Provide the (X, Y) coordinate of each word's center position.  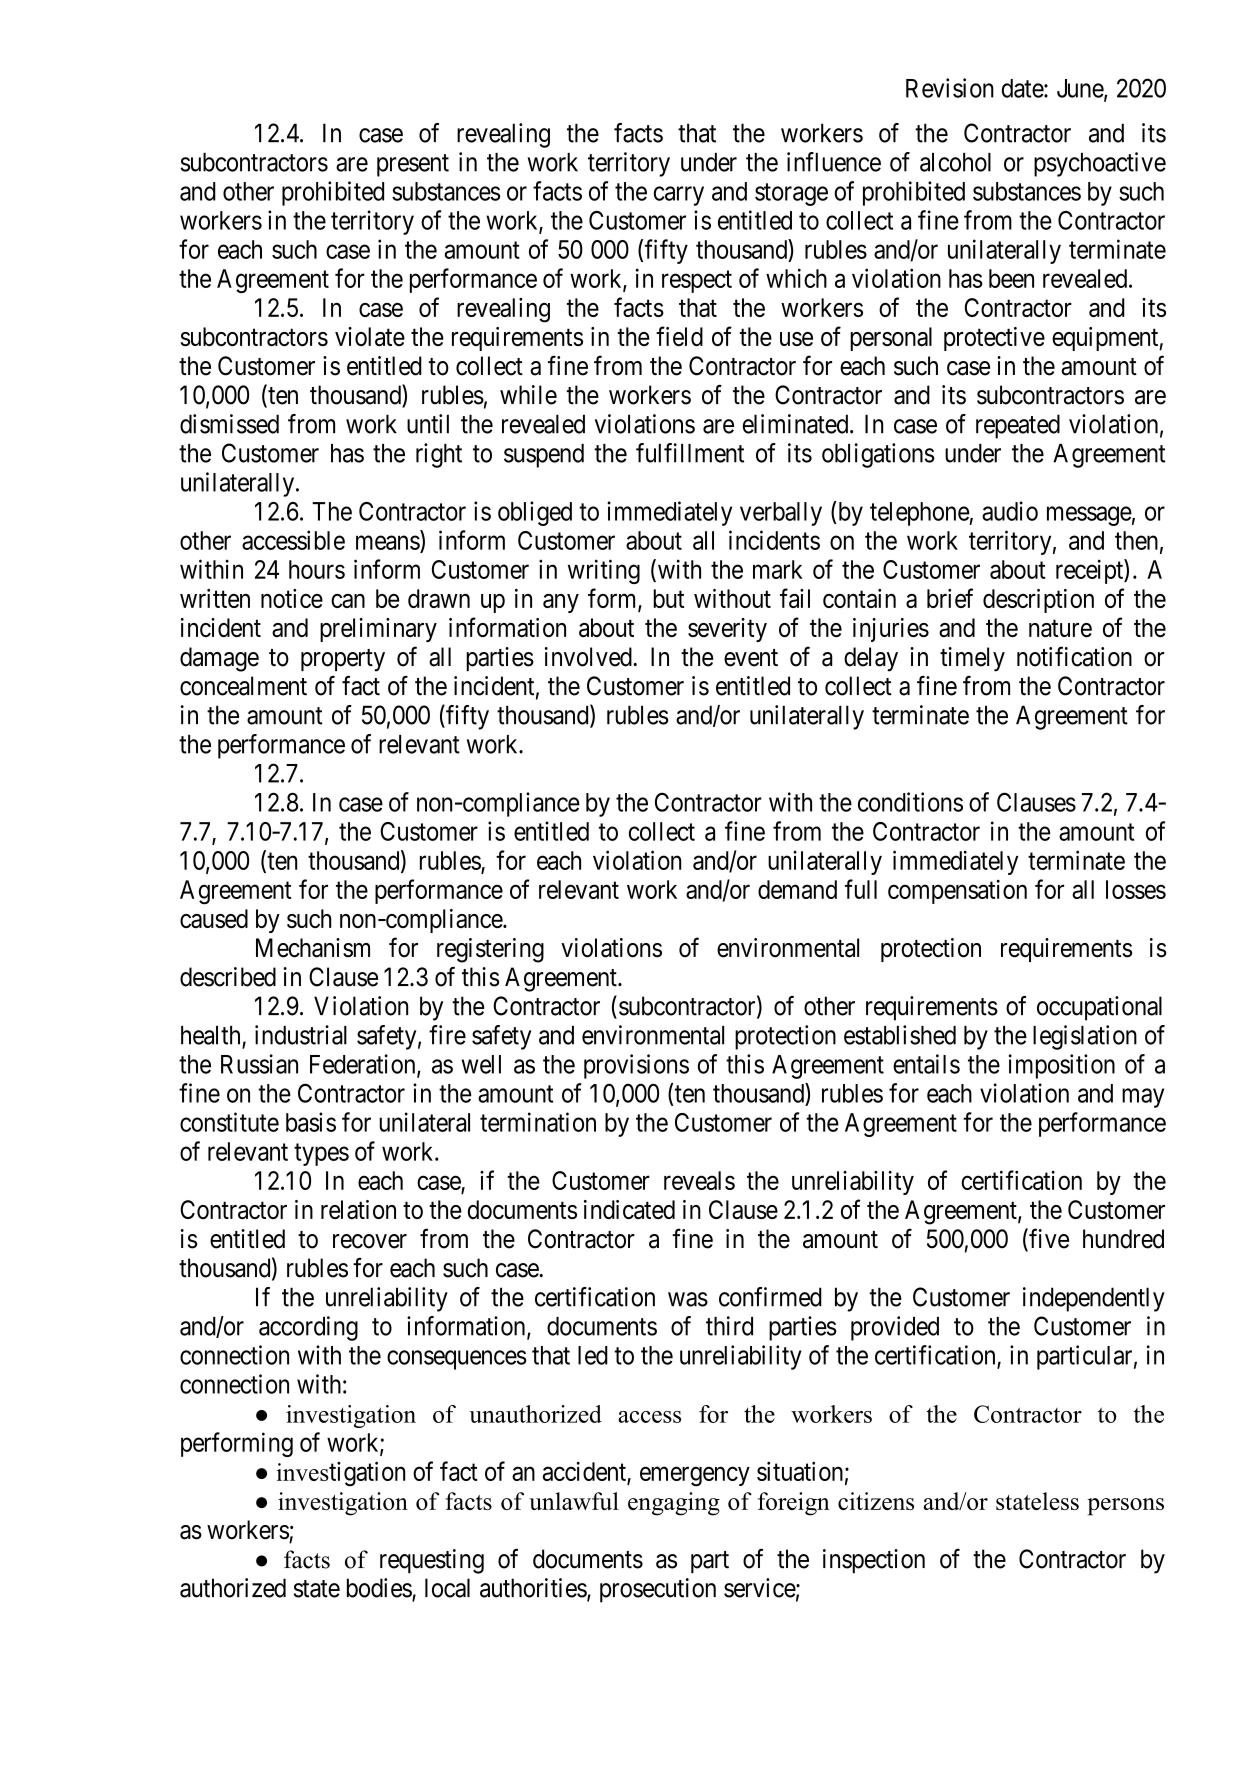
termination (538, 1122)
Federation (364, 1065)
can (348, 601)
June (1081, 89)
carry (679, 196)
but (668, 598)
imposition (1062, 1066)
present (413, 165)
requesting (432, 1561)
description (1038, 601)
